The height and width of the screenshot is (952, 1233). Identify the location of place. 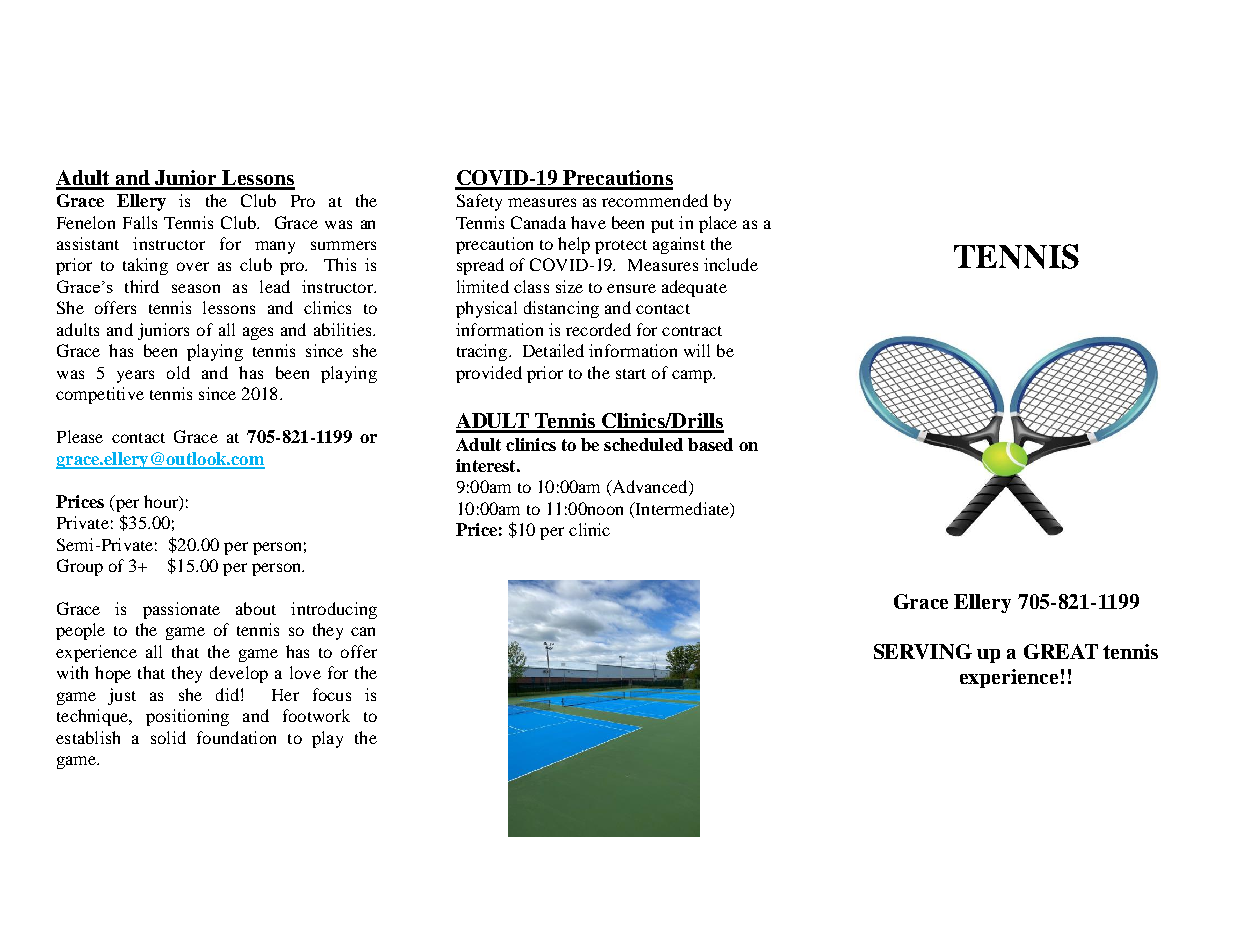
(718, 224).
